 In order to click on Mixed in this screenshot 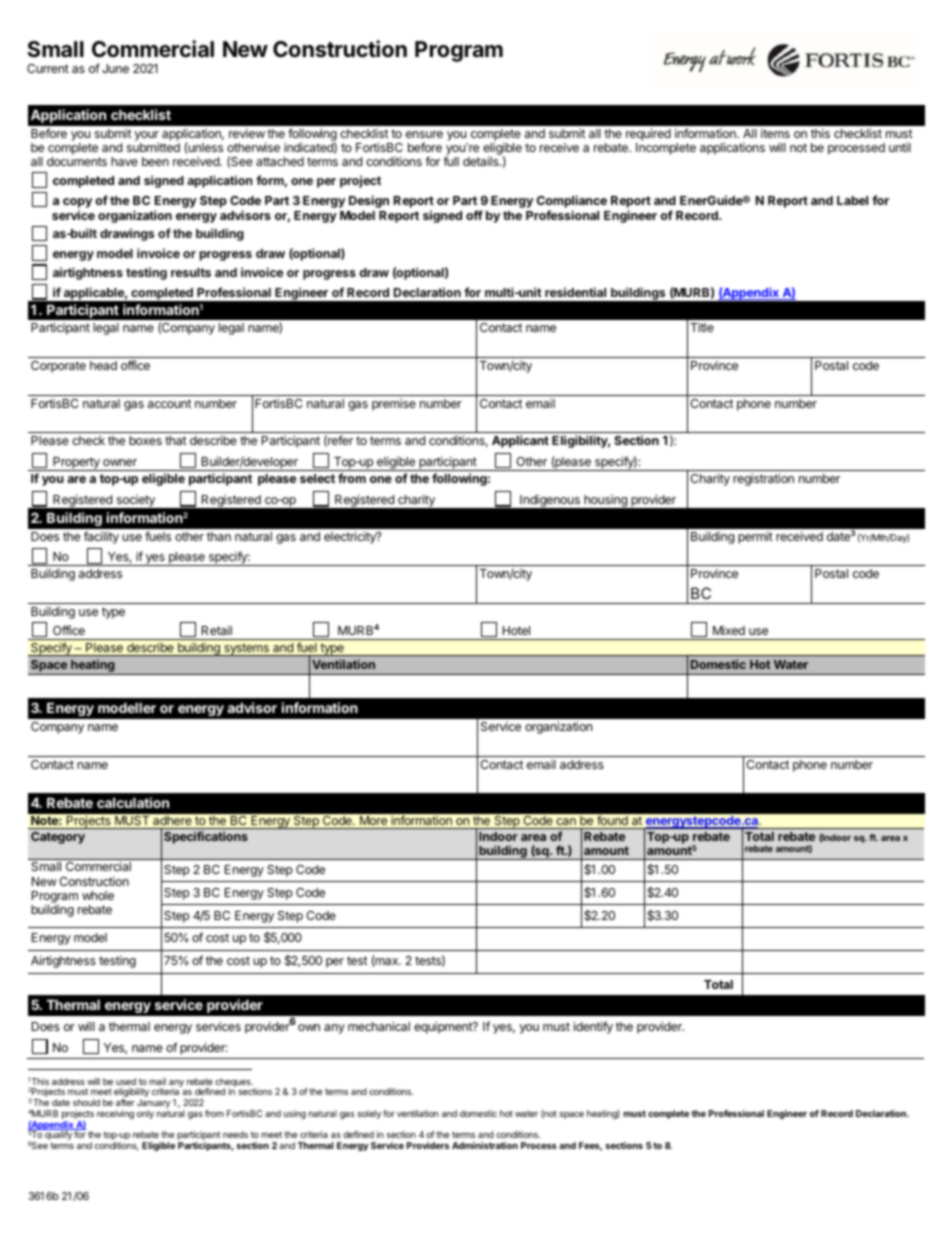, I will do `click(729, 630)`.
